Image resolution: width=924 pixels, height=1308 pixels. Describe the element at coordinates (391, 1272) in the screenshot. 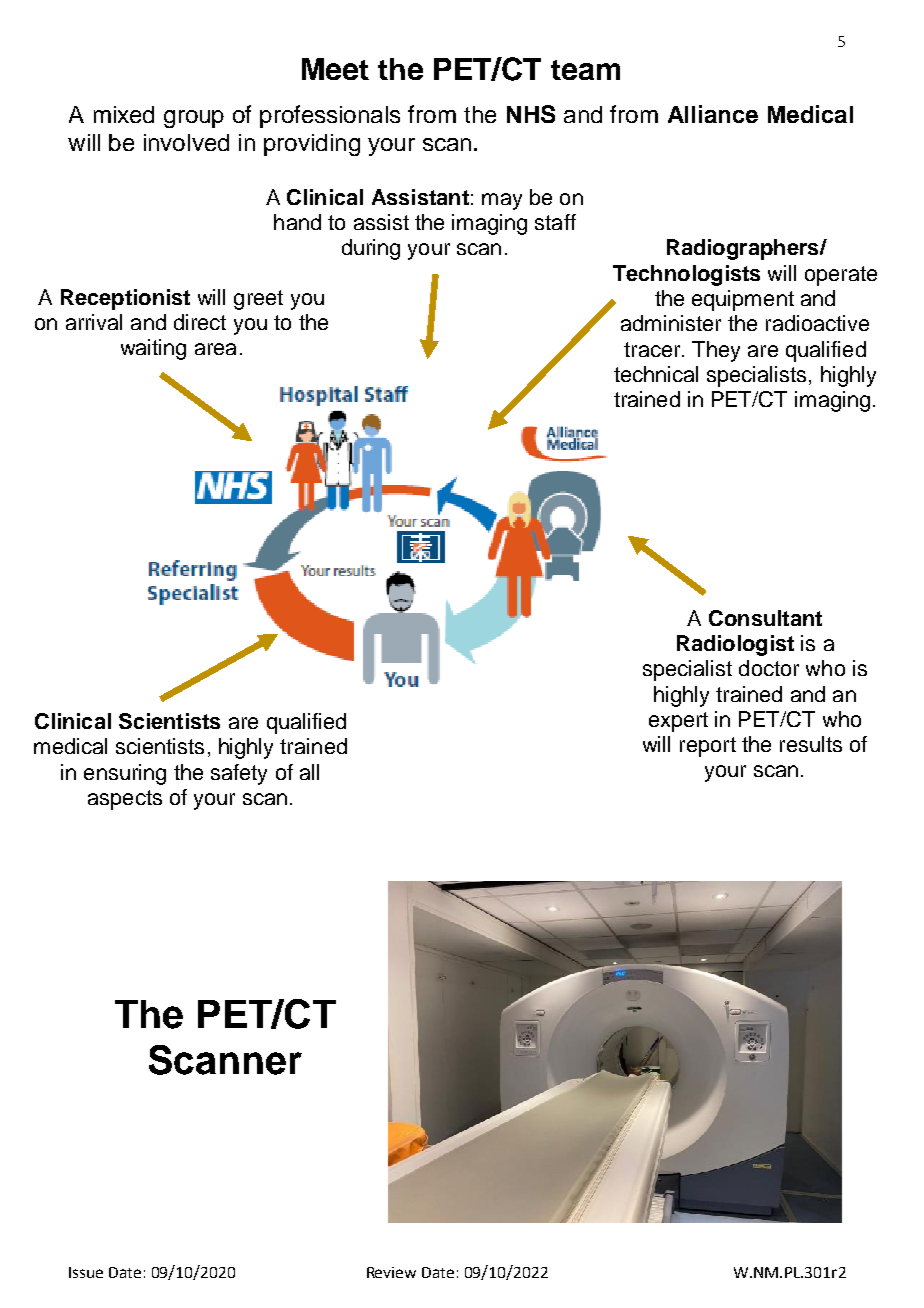

I see `Review` at that location.
